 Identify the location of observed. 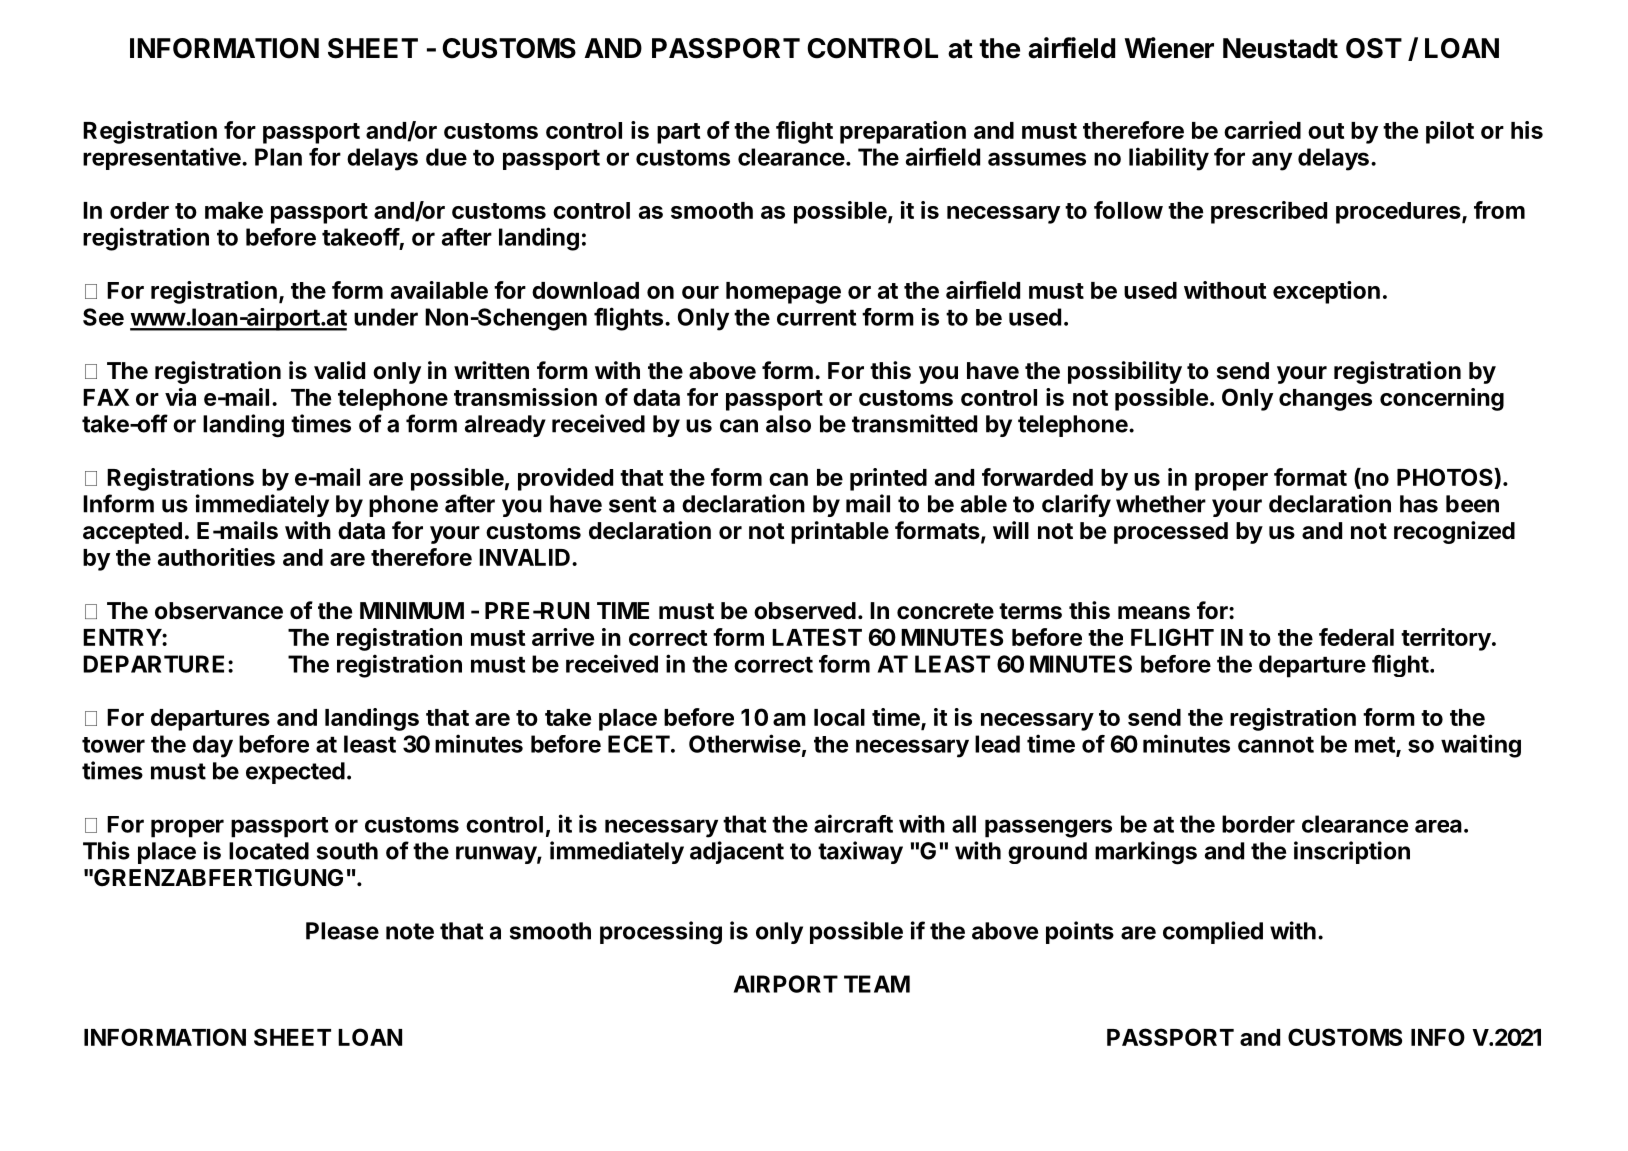
(805, 611).
